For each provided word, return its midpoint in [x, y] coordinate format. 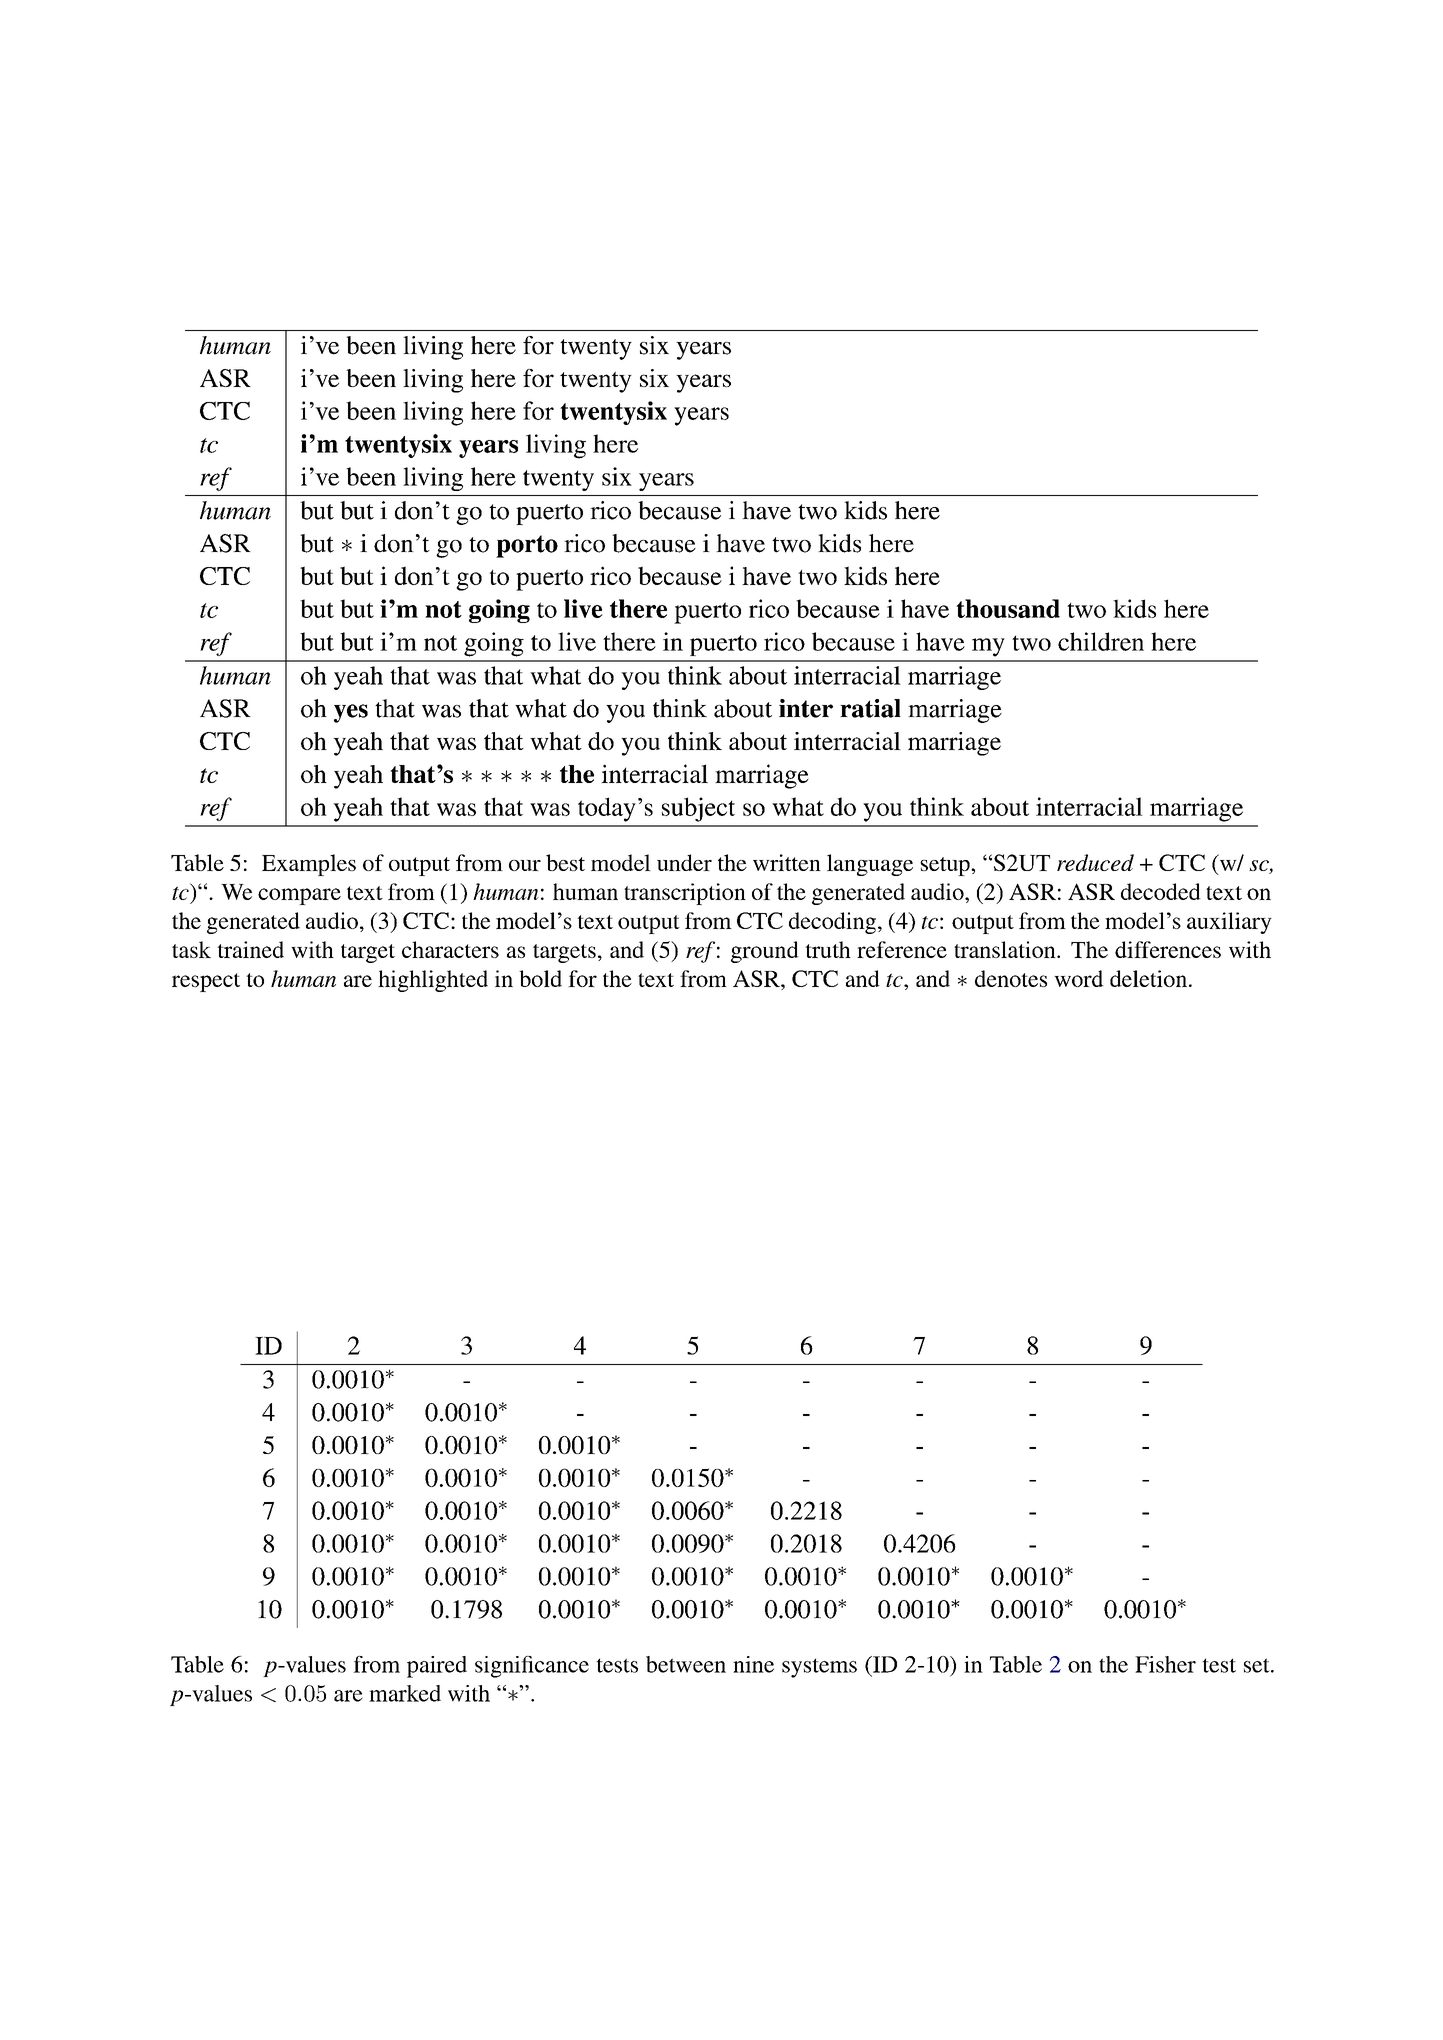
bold [540, 978]
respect [206, 982]
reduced [1095, 862]
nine [753, 1664]
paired [437, 1667]
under [684, 862]
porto [527, 546]
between [686, 1664]
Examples [309, 865]
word [1079, 978]
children [1101, 641]
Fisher [1165, 1664]
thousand [1008, 608]
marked [405, 1693]
